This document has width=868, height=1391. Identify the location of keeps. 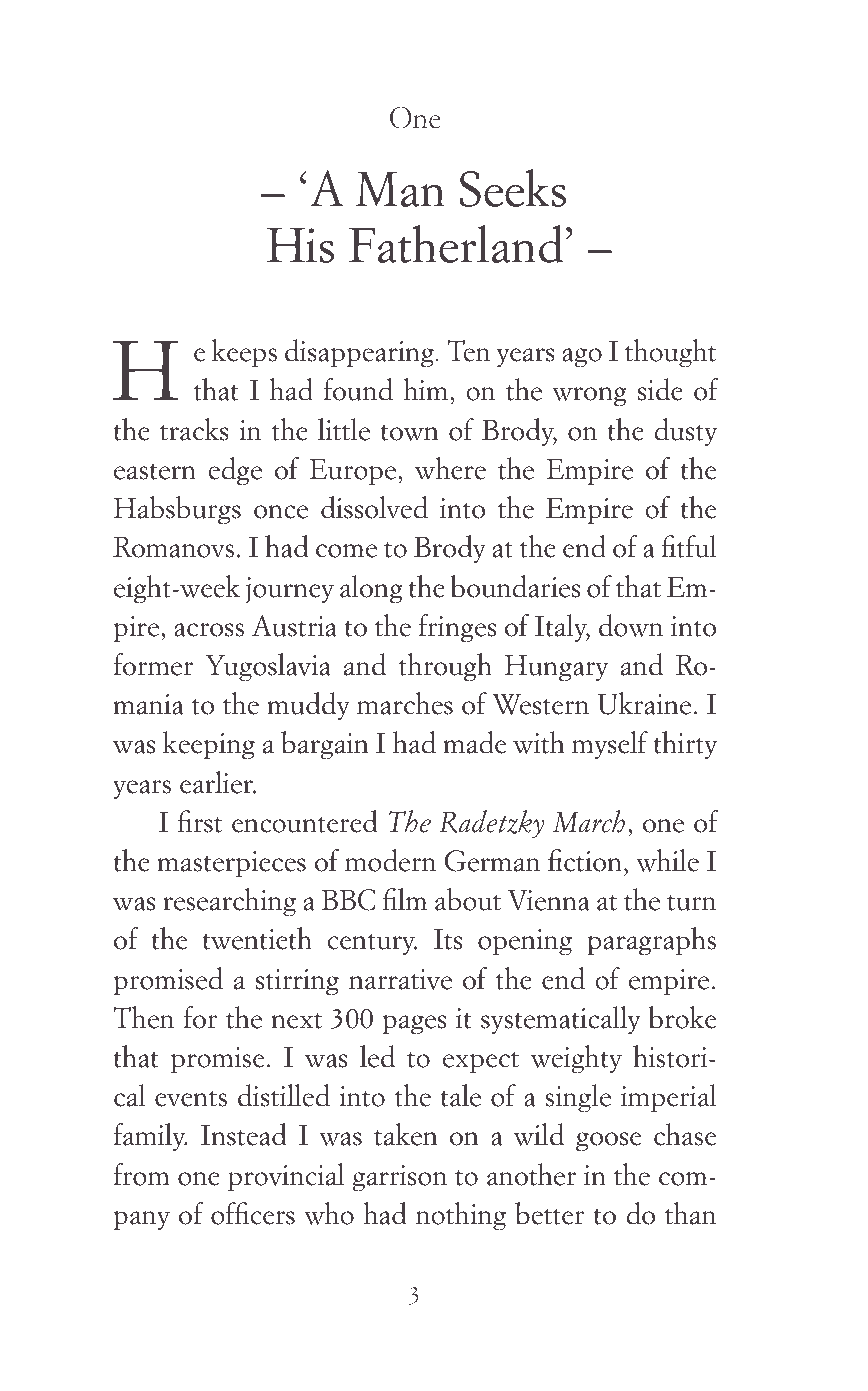
(244, 353).
